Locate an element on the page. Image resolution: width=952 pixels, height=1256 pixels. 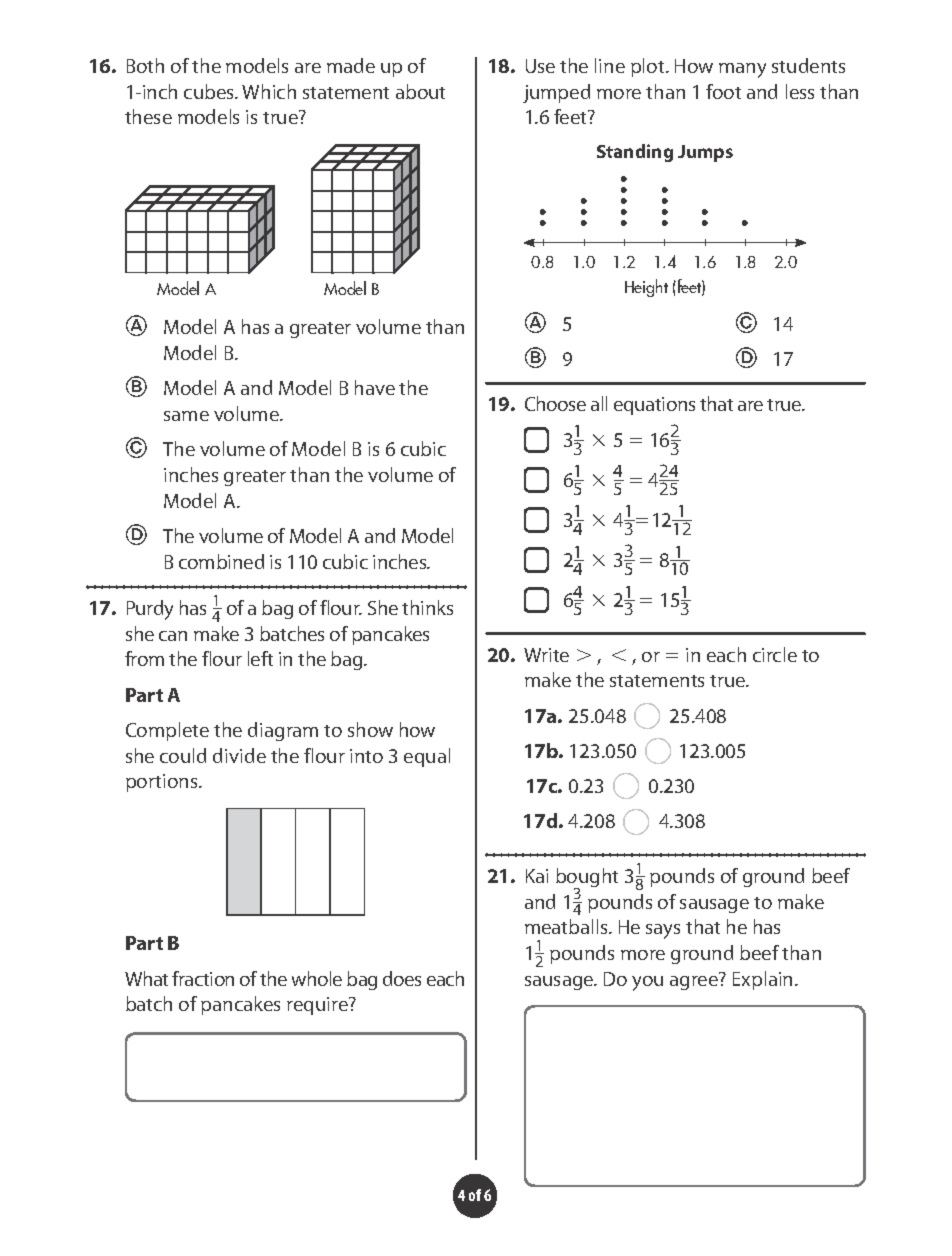
same is located at coordinates (186, 416).
